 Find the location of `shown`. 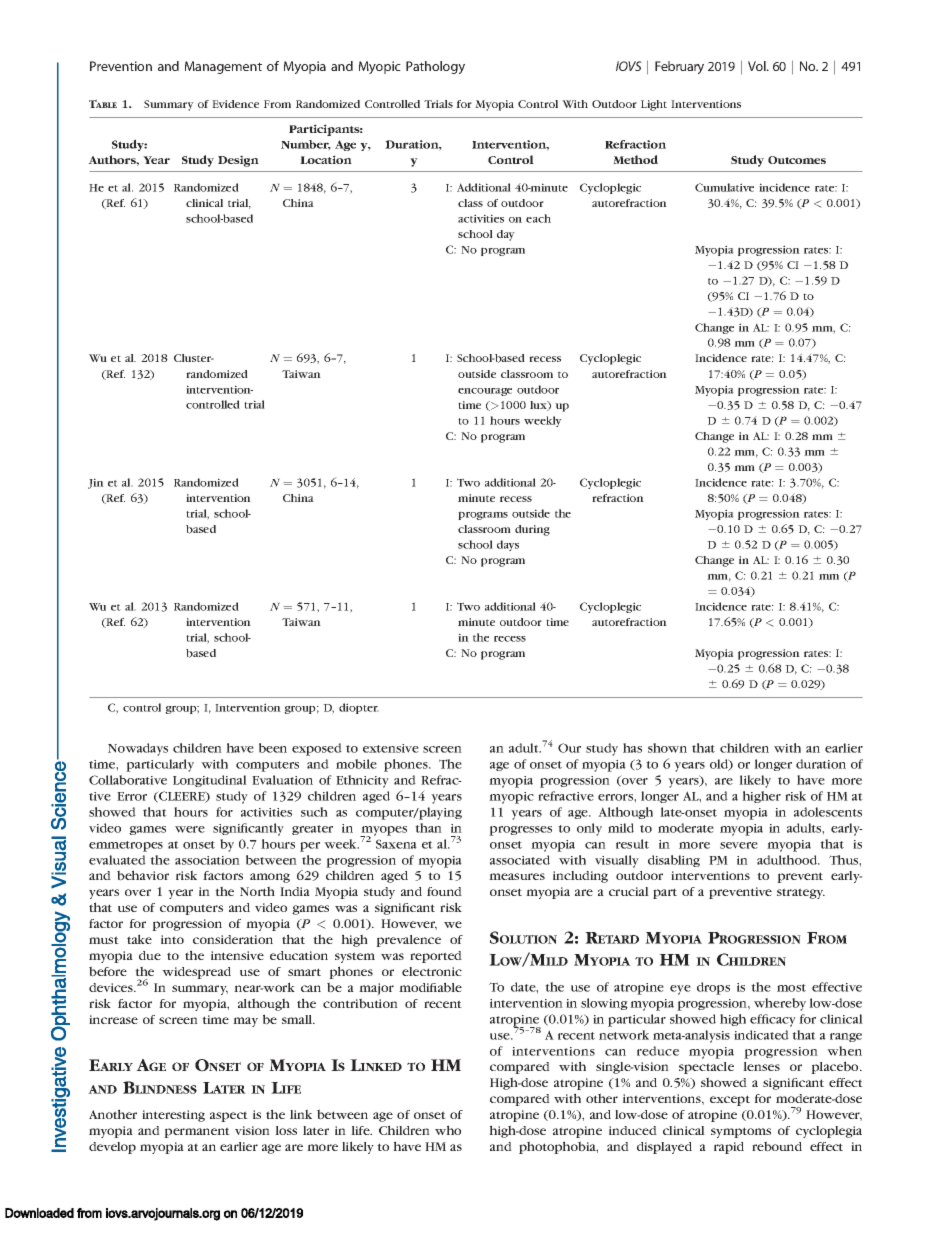

shown is located at coordinates (667, 748).
